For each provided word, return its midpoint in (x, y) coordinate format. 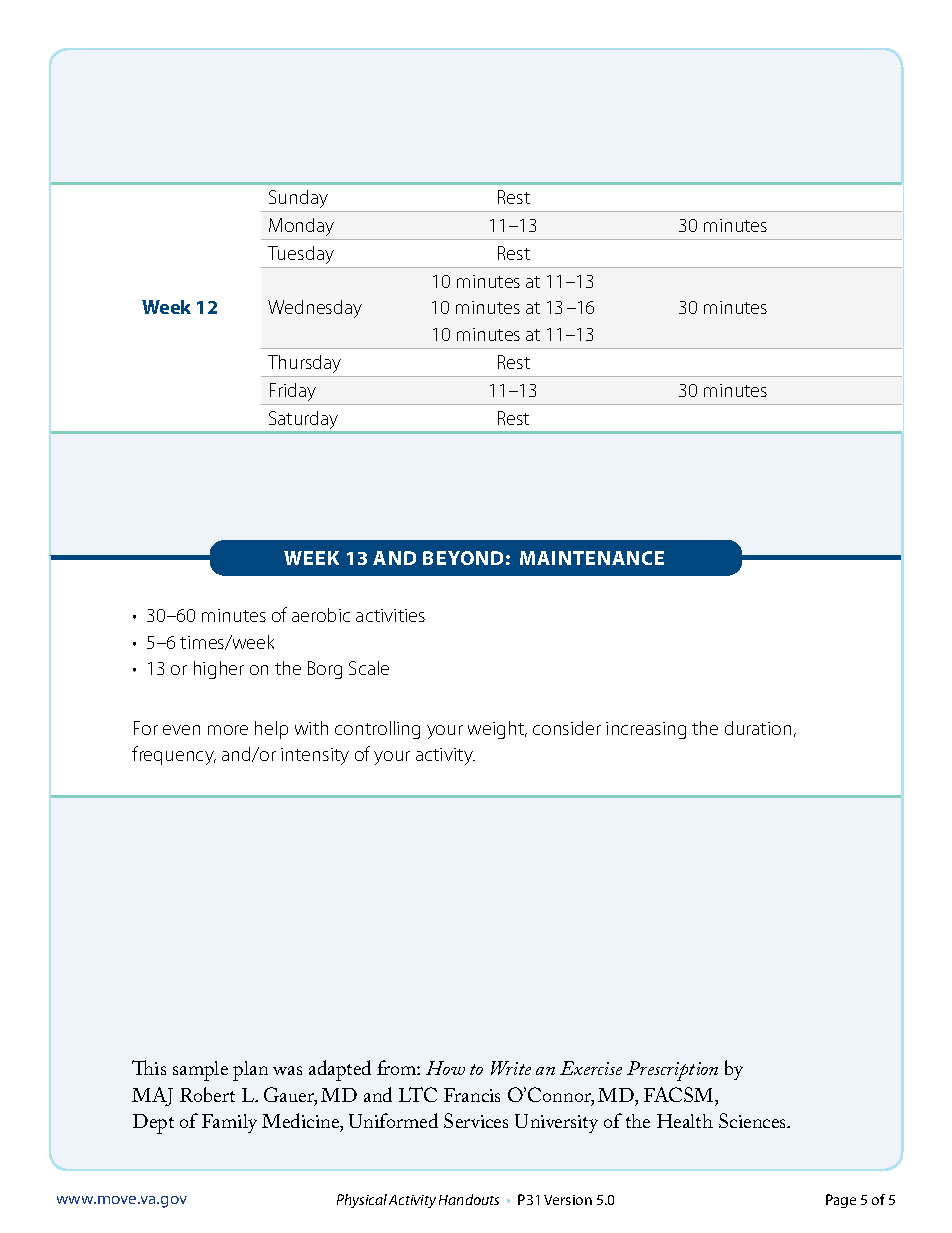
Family (229, 1123)
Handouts (469, 1199)
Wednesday (315, 309)
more (228, 730)
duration (758, 728)
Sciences (754, 1120)
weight (497, 730)
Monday (301, 227)
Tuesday (301, 257)
